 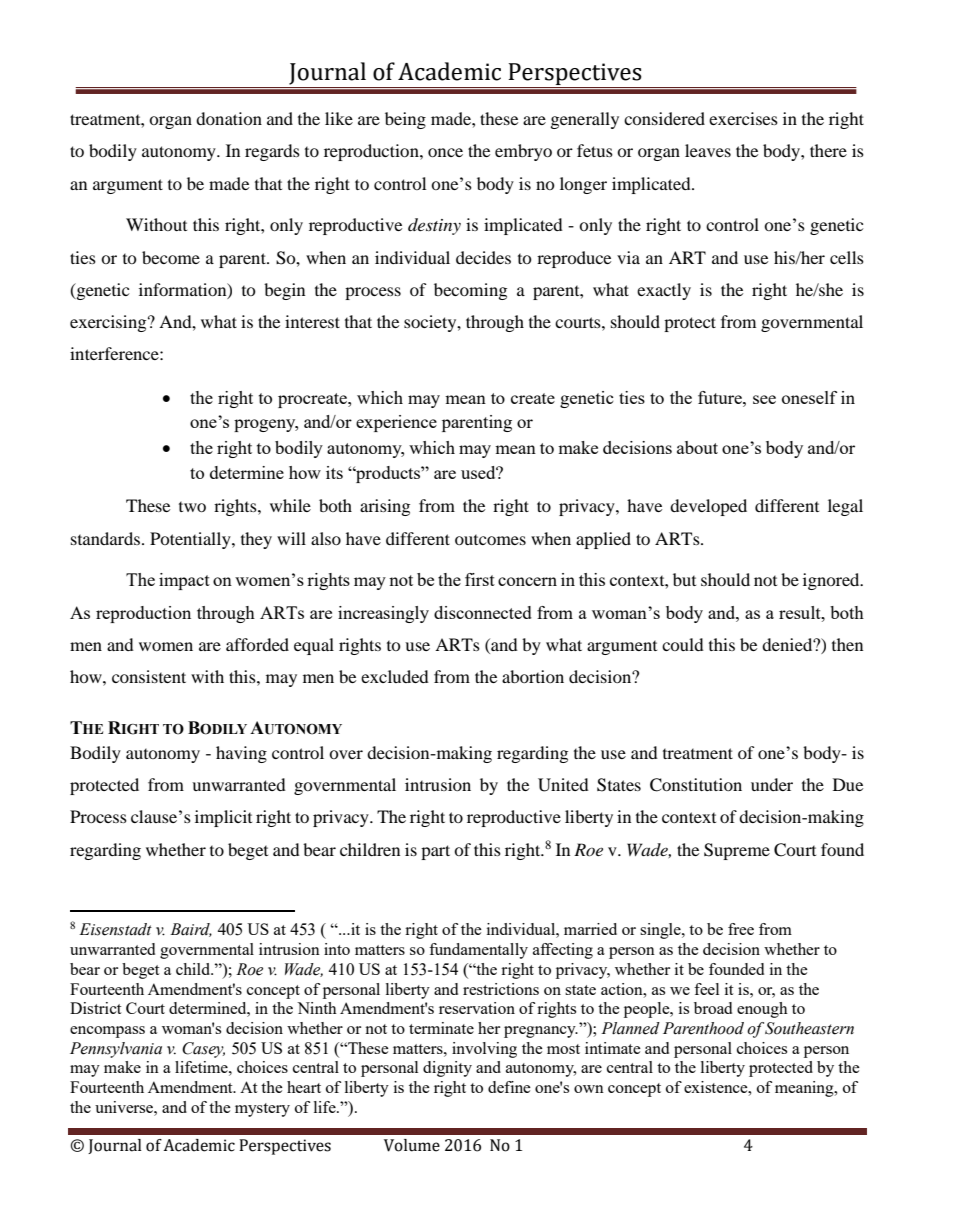 I want to click on define, so click(x=509, y=1087).
